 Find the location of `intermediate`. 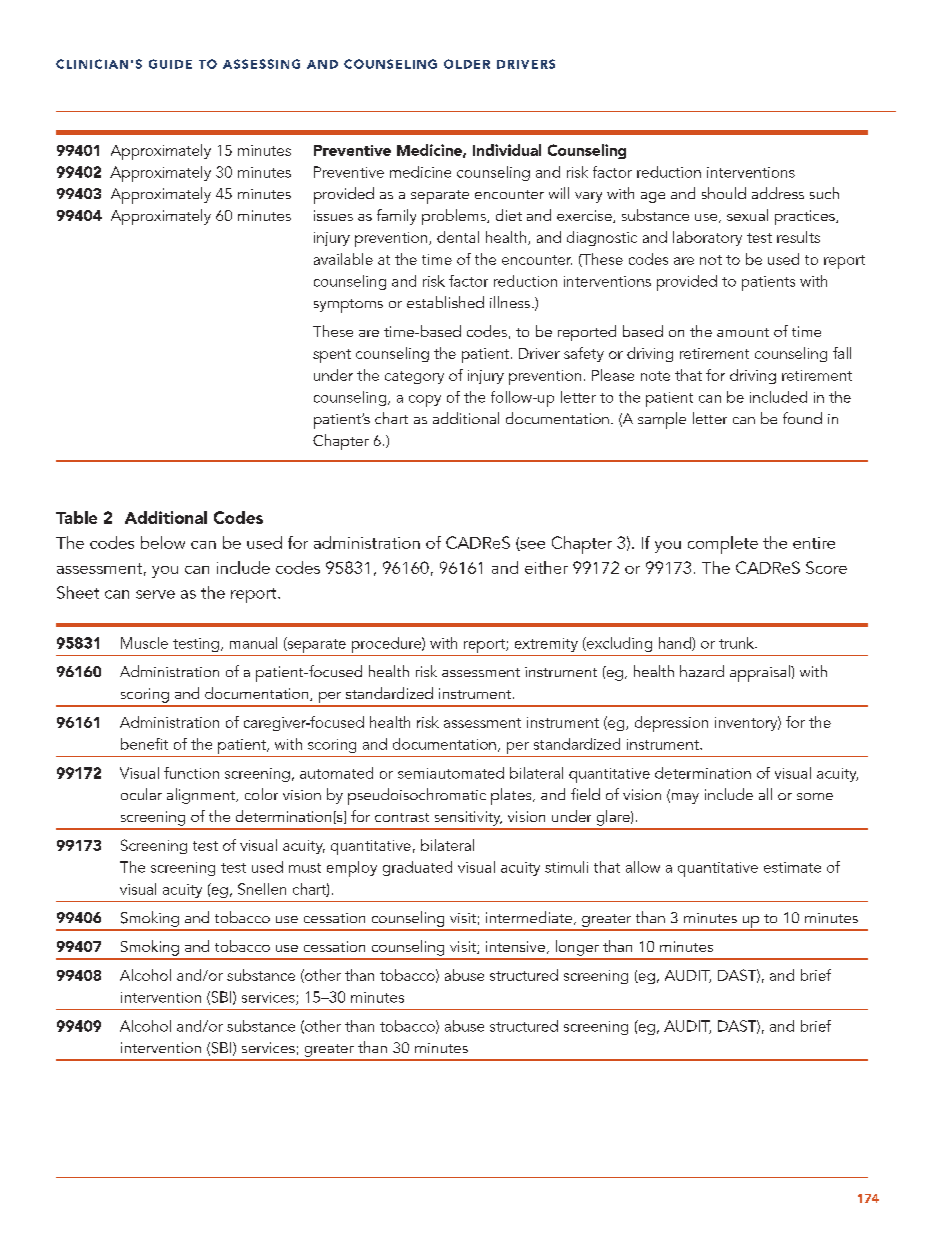

intermediate is located at coordinates (530, 918).
